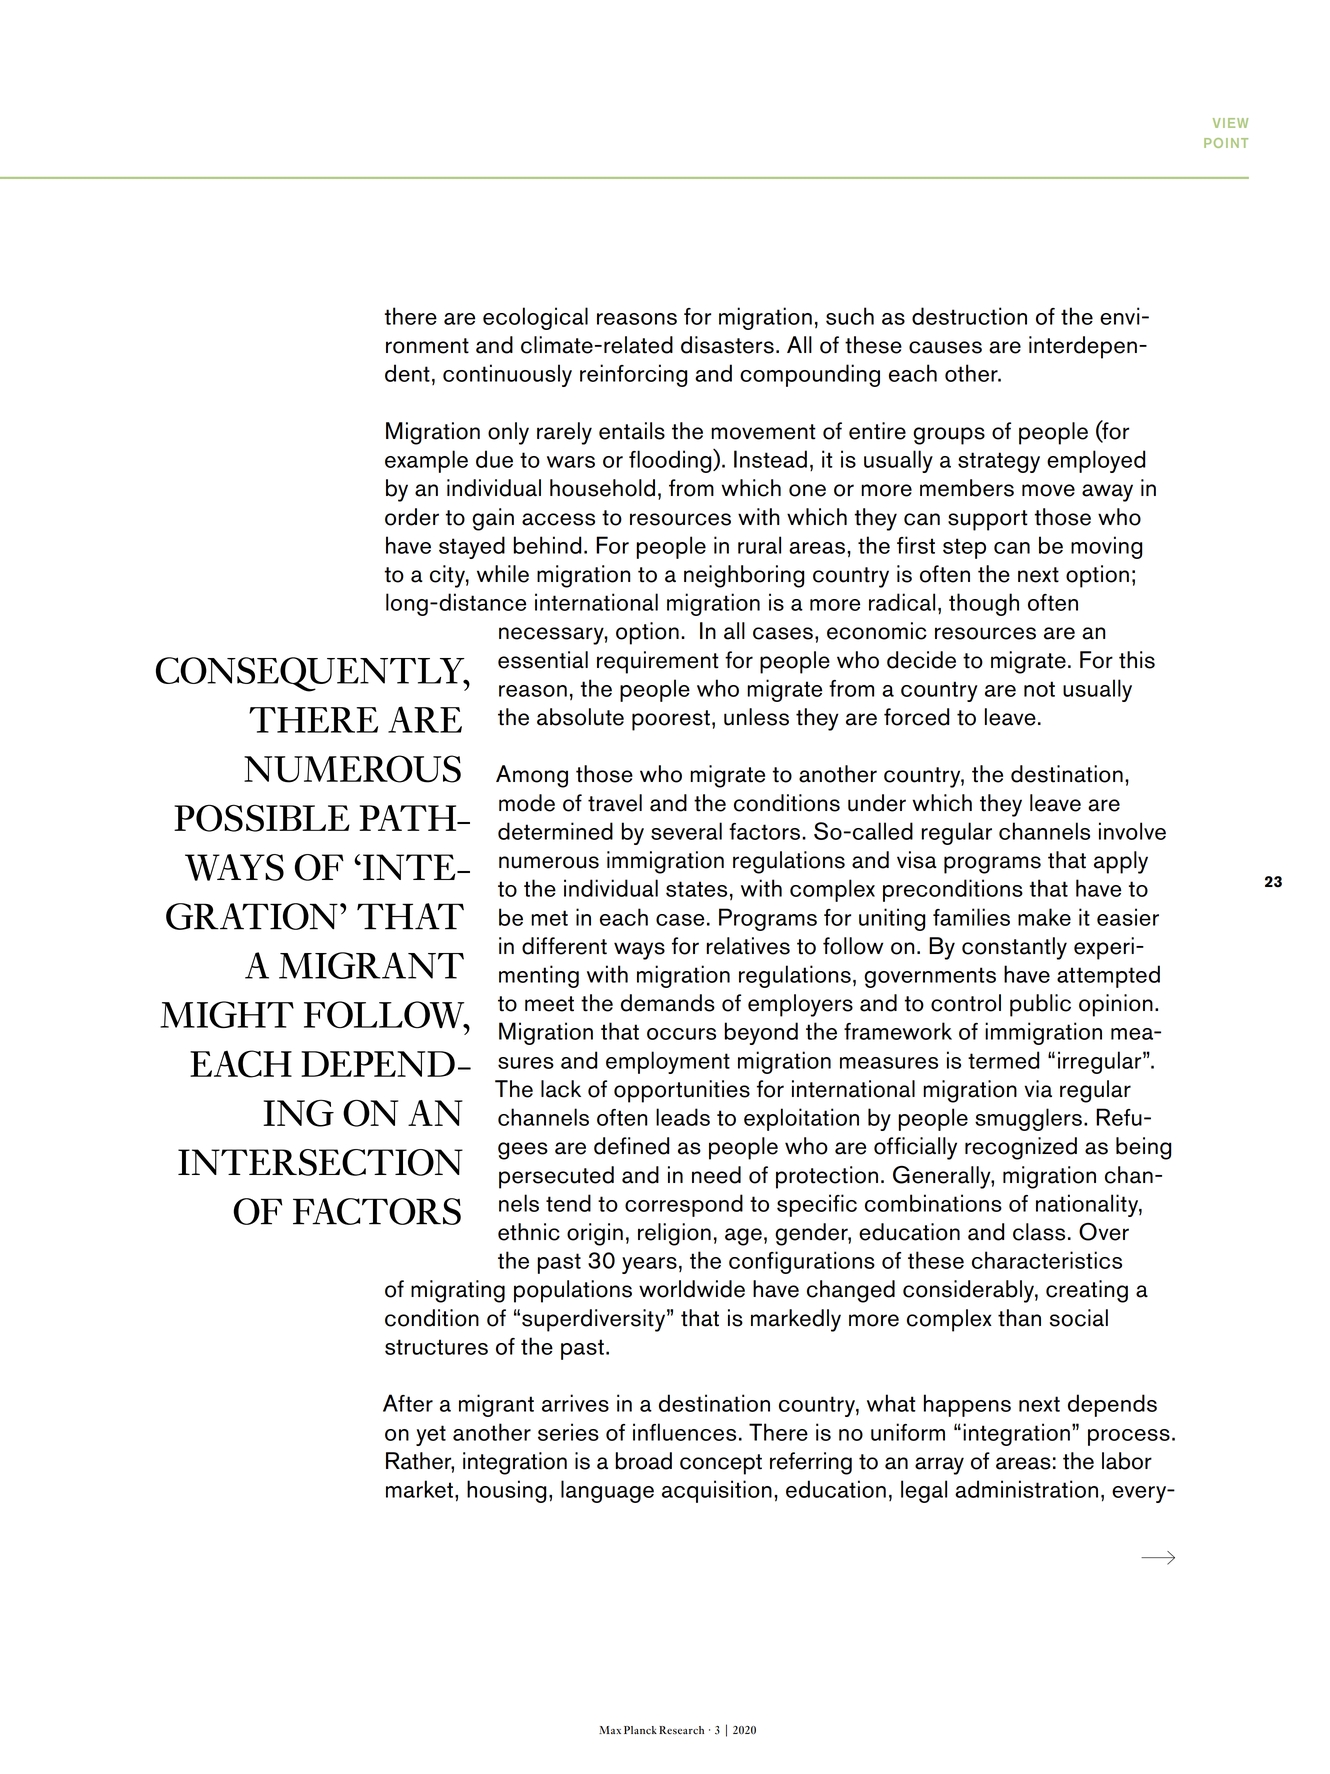  Describe the element at coordinates (408, 1403) in the page. I see `After` at that location.
